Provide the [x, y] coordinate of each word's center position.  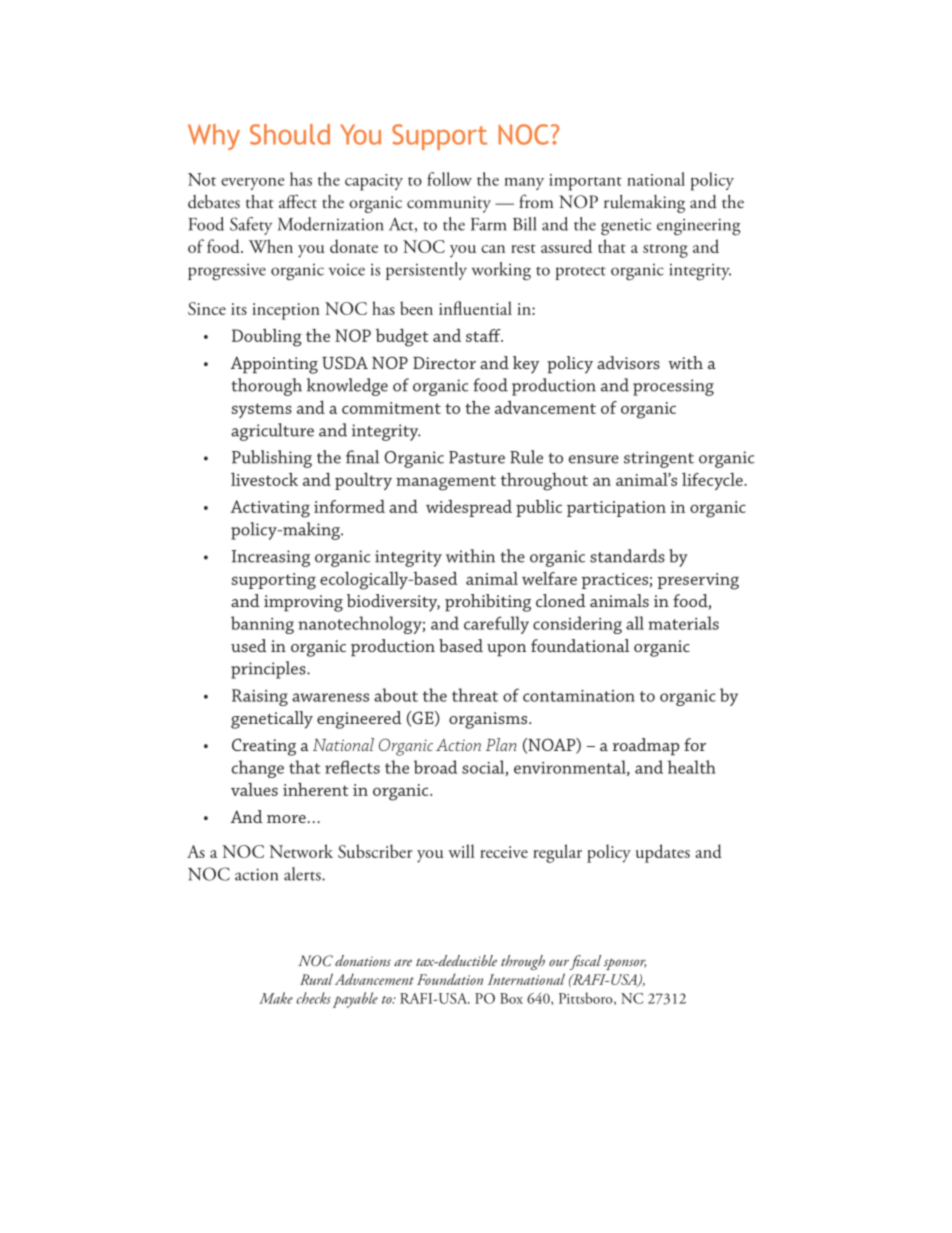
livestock [264, 479]
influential [475, 308]
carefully [496, 625]
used [249, 645]
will [461, 851]
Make [276, 998]
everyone [252, 184]
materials [683, 623]
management [446, 483]
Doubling [267, 337]
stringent [659, 459]
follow [449, 179]
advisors [628, 362]
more [286, 819]
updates [663, 853]
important [585, 182]
